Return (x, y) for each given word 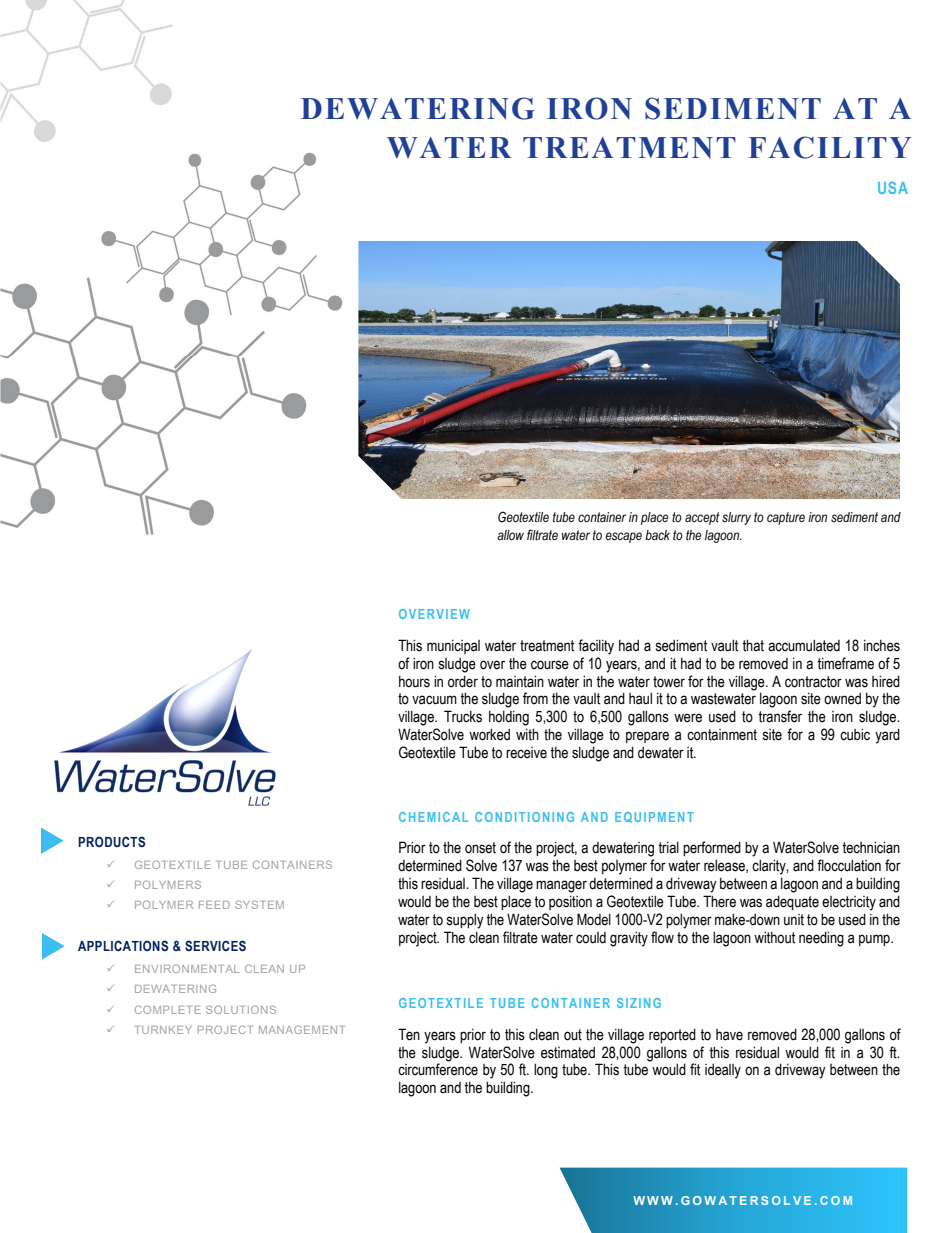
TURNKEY (163, 1030)
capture (786, 518)
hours (414, 682)
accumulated (804, 645)
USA (893, 187)
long (546, 1071)
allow (510, 535)
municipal (453, 647)
